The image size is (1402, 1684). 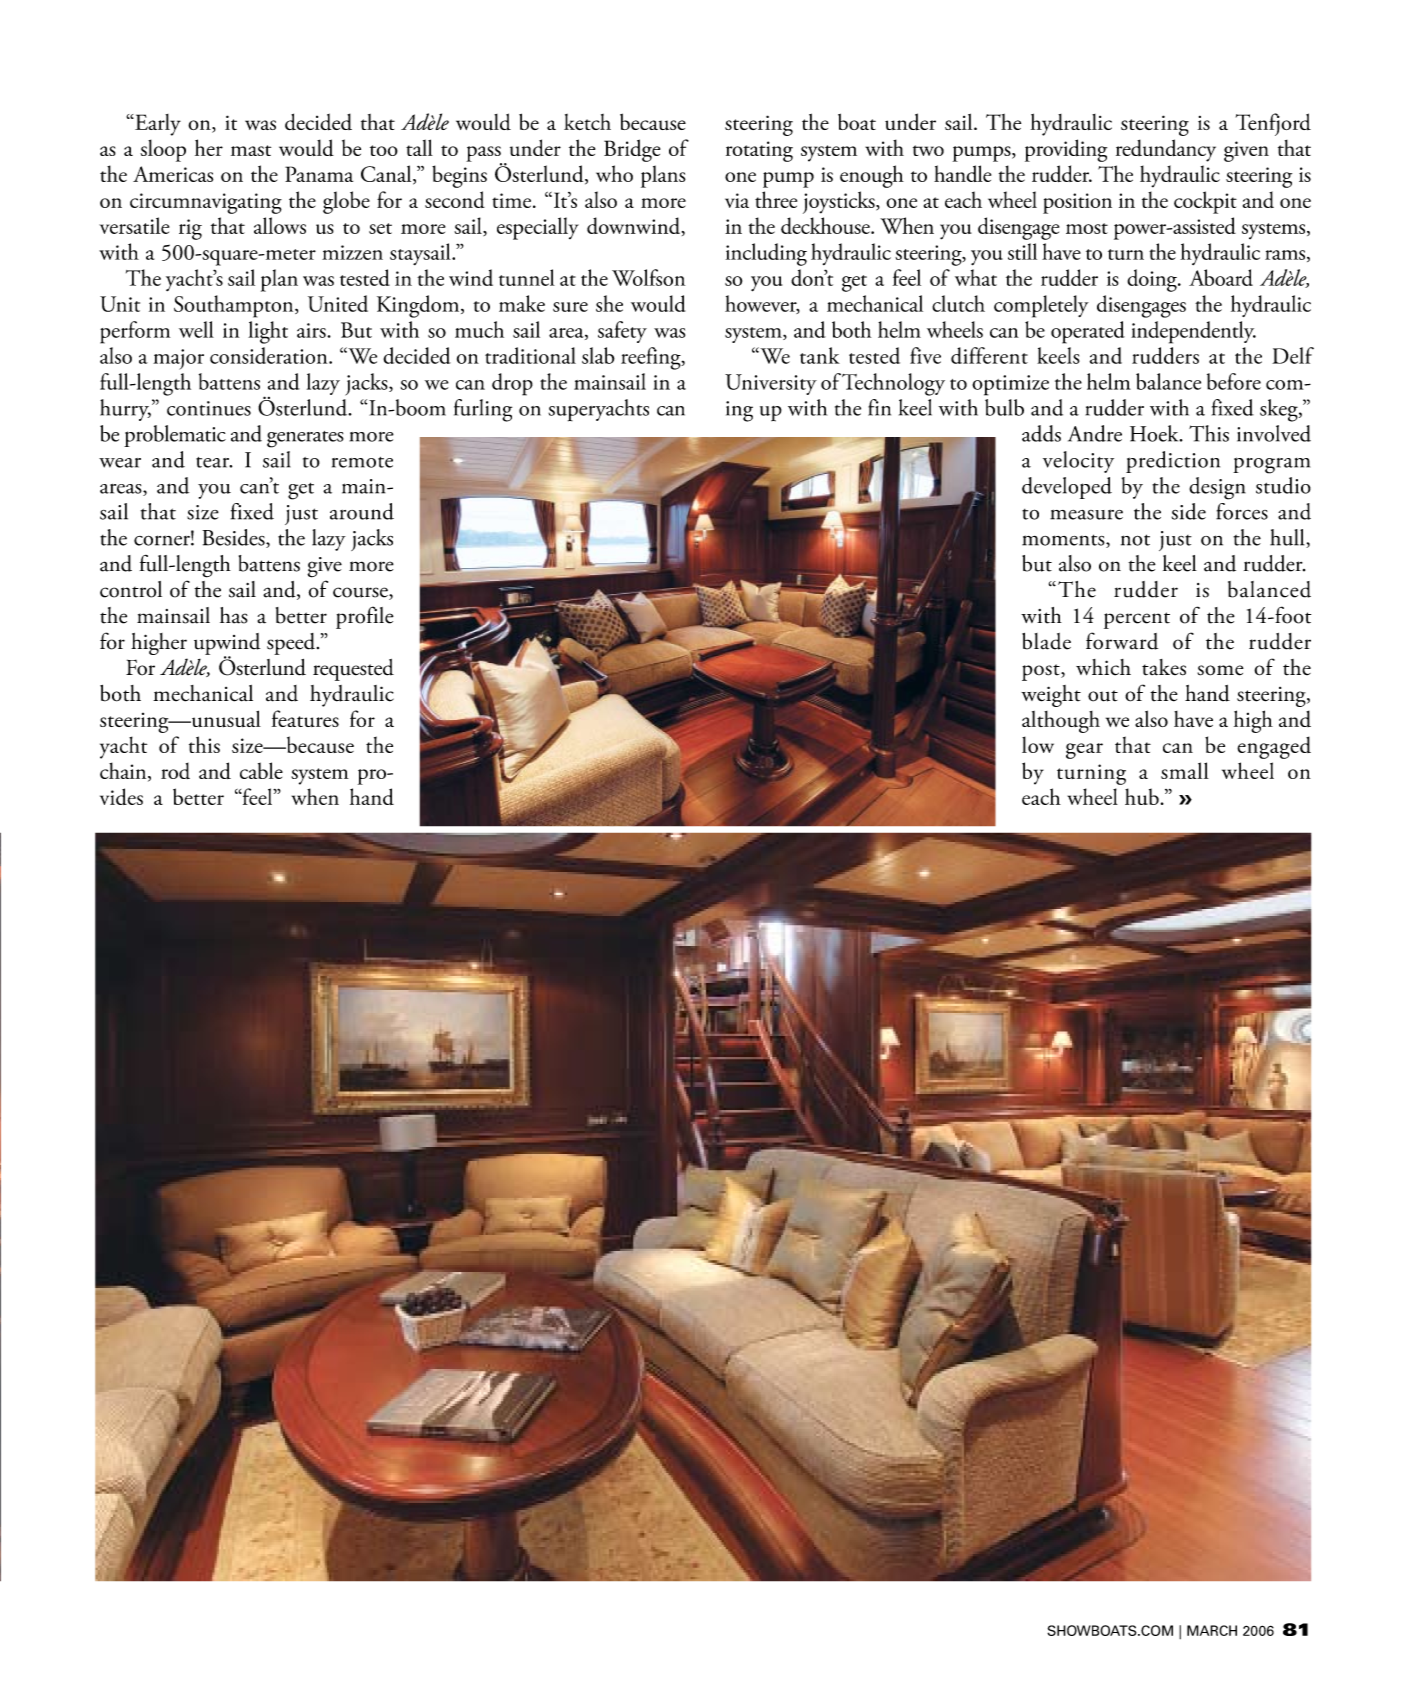 What do you see at coordinates (1212, 1630) in the screenshot?
I see `march` at bounding box center [1212, 1630].
